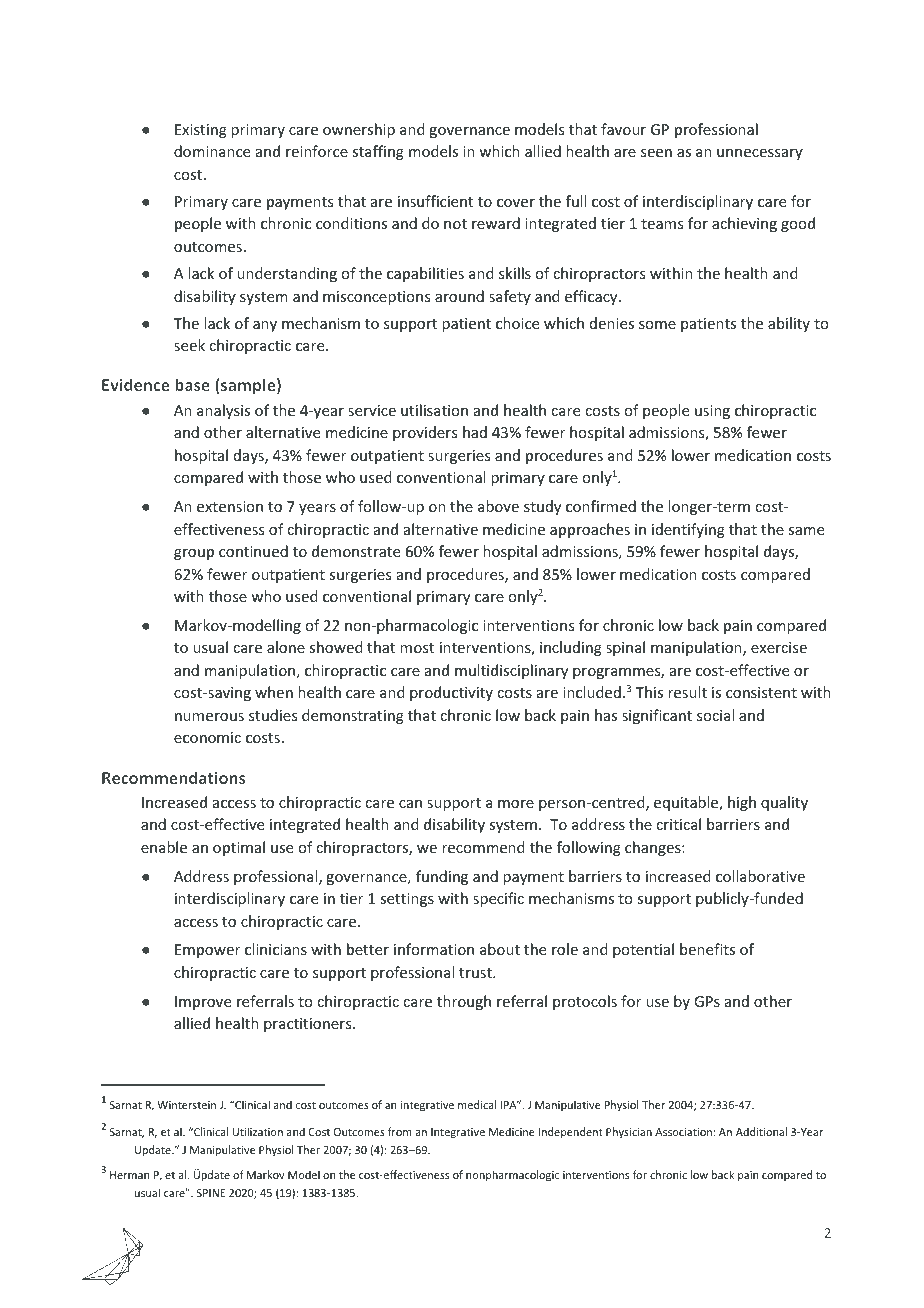 Image resolution: width=924 pixels, height=1308 pixels. What do you see at coordinates (477, 1104) in the screenshot?
I see `medical` at bounding box center [477, 1104].
